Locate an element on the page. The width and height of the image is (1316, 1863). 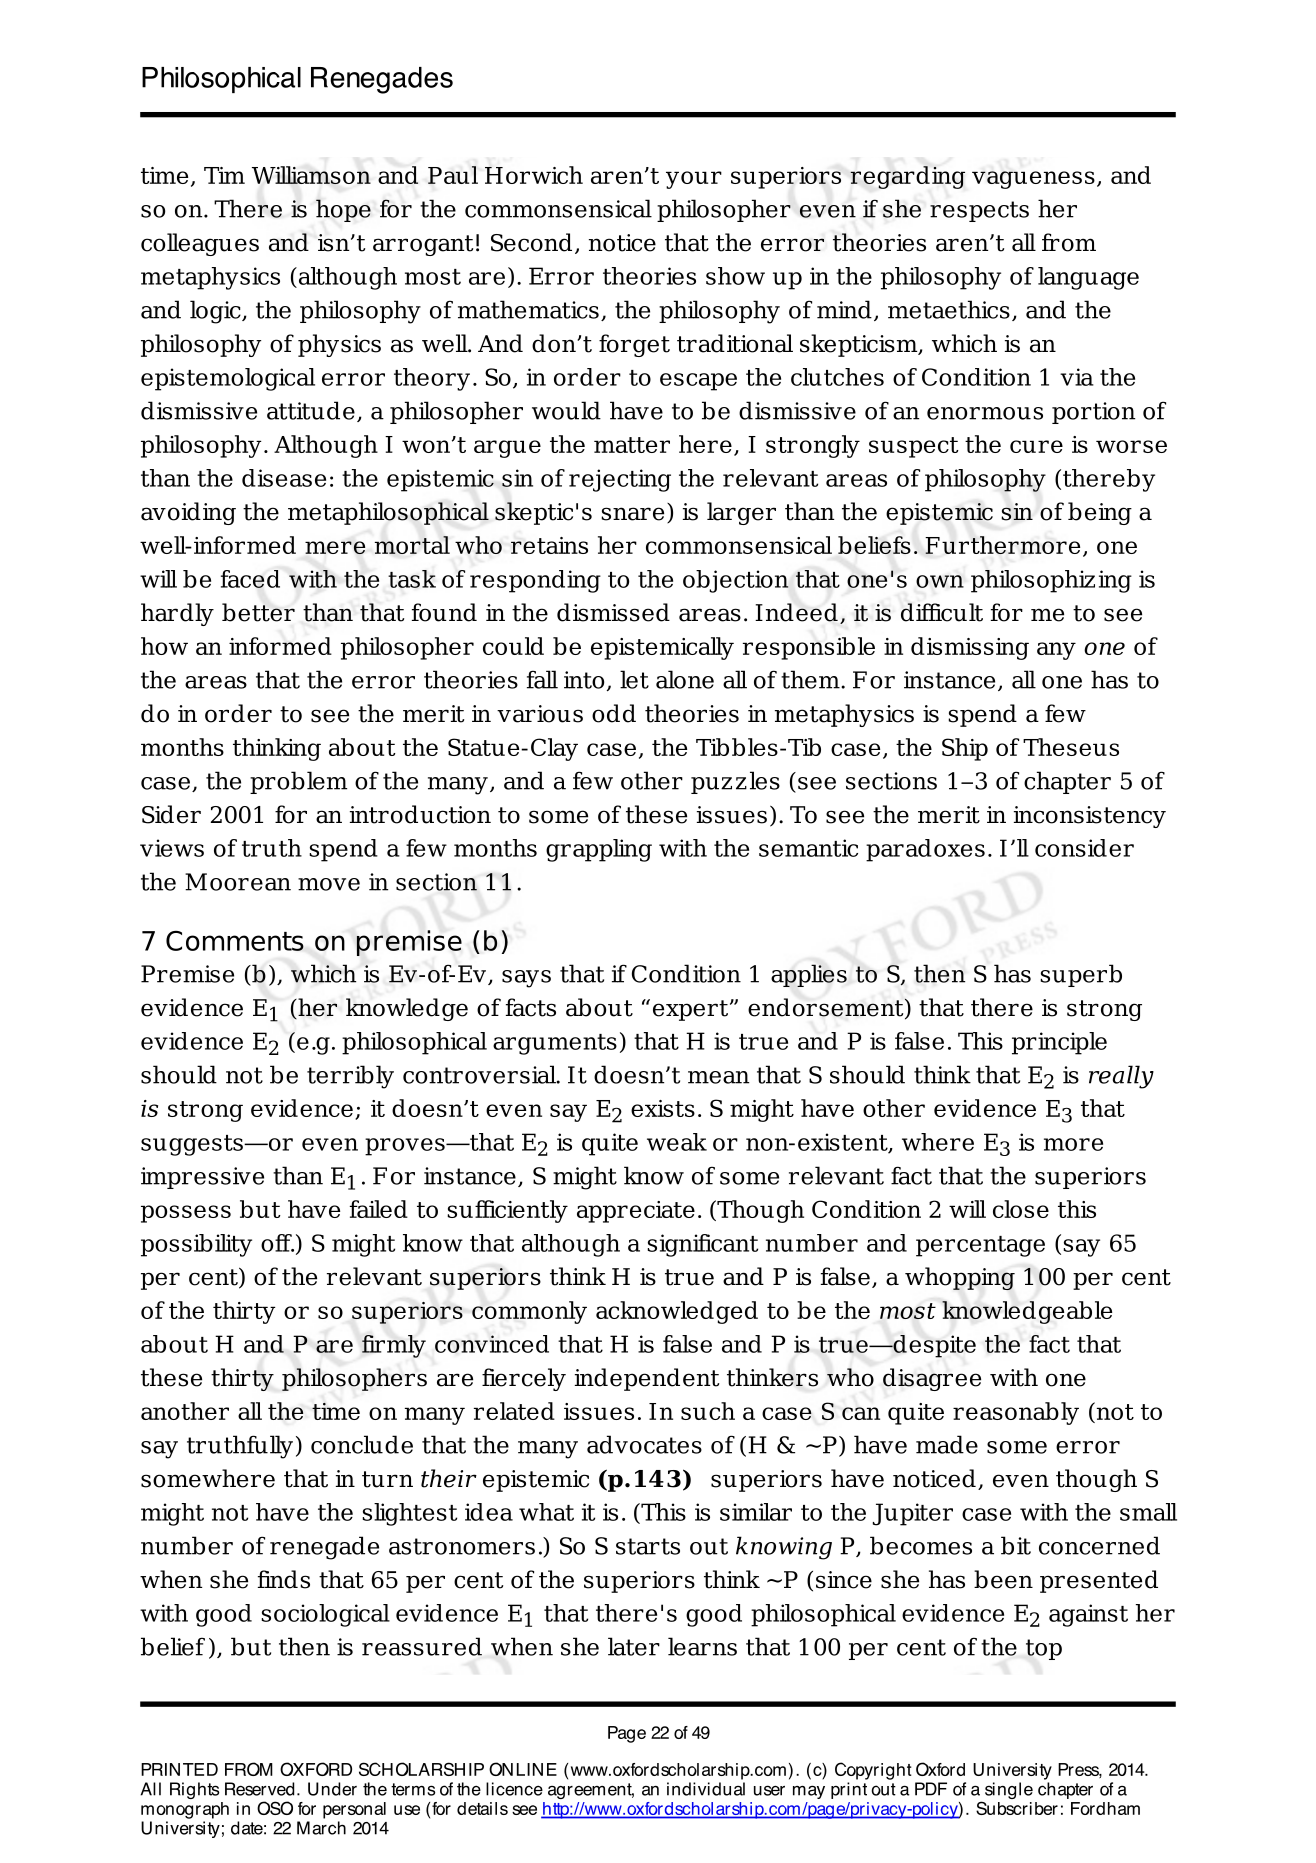
expert is located at coordinates (692, 1010).
